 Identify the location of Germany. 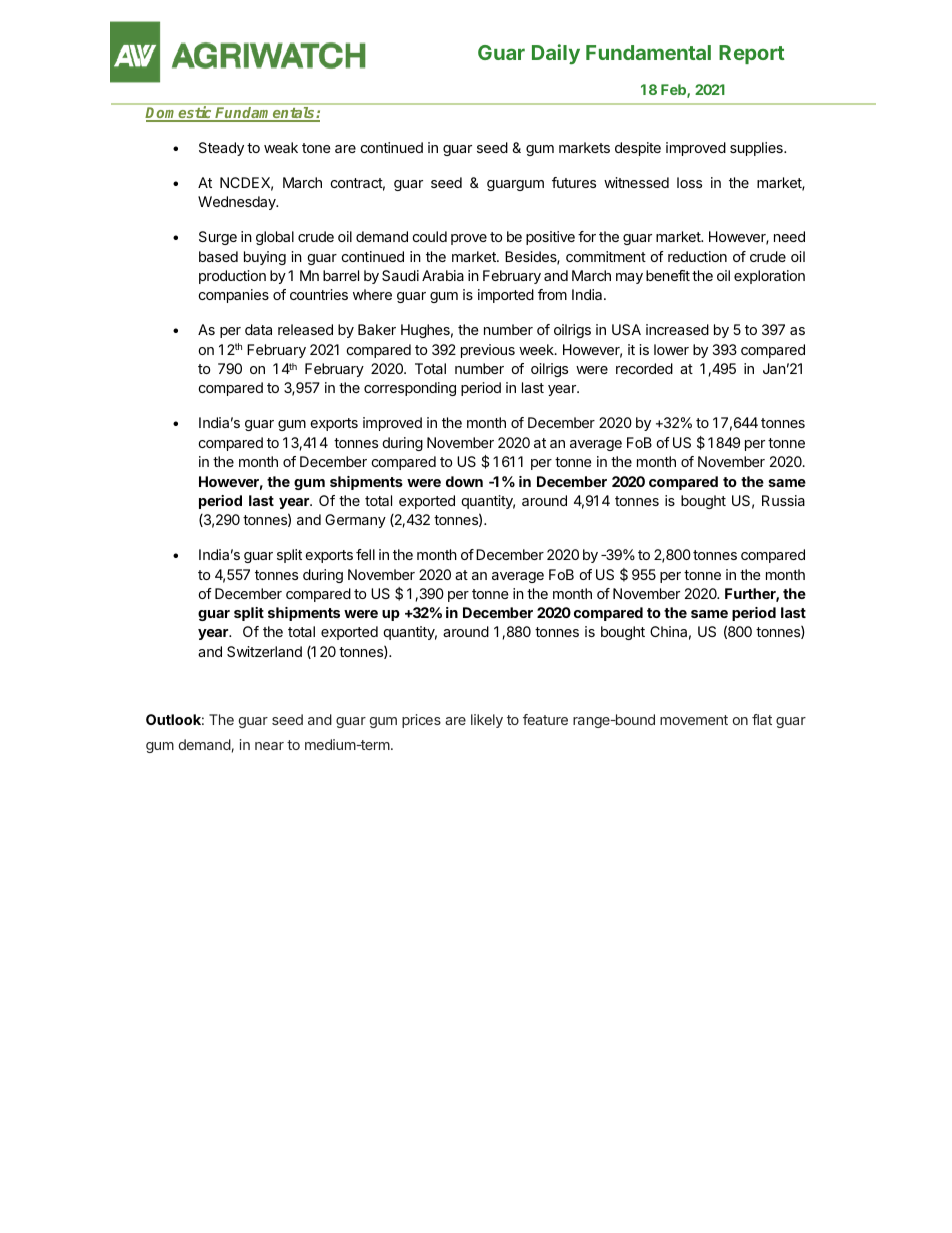
(355, 521).
